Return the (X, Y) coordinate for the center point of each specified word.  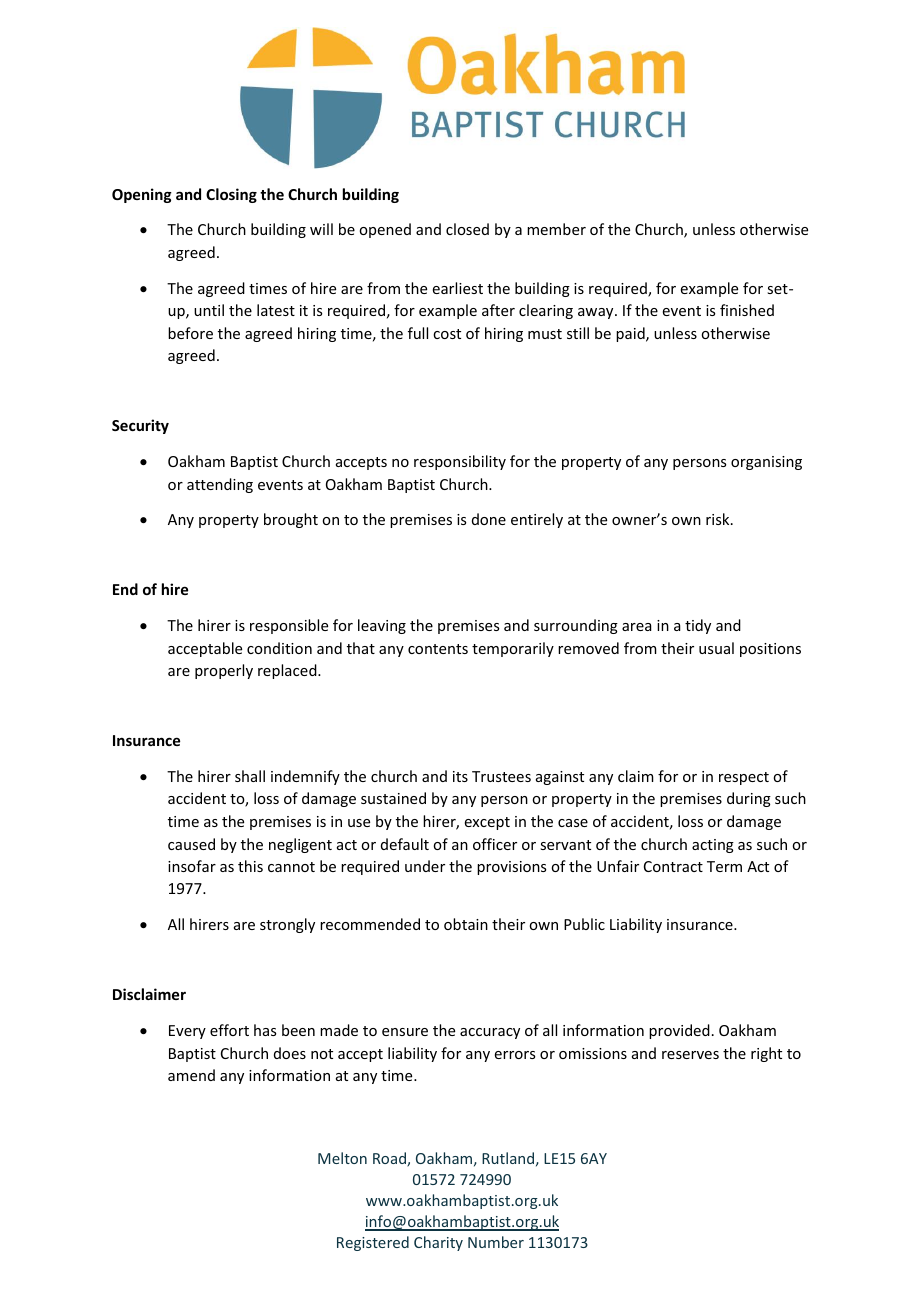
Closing (231, 195)
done (489, 519)
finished (747, 310)
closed (467, 229)
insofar (192, 866)
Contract (673, 866)
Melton (342, 1158)
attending (220, 485)
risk (719, 519)
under (425, 866)
